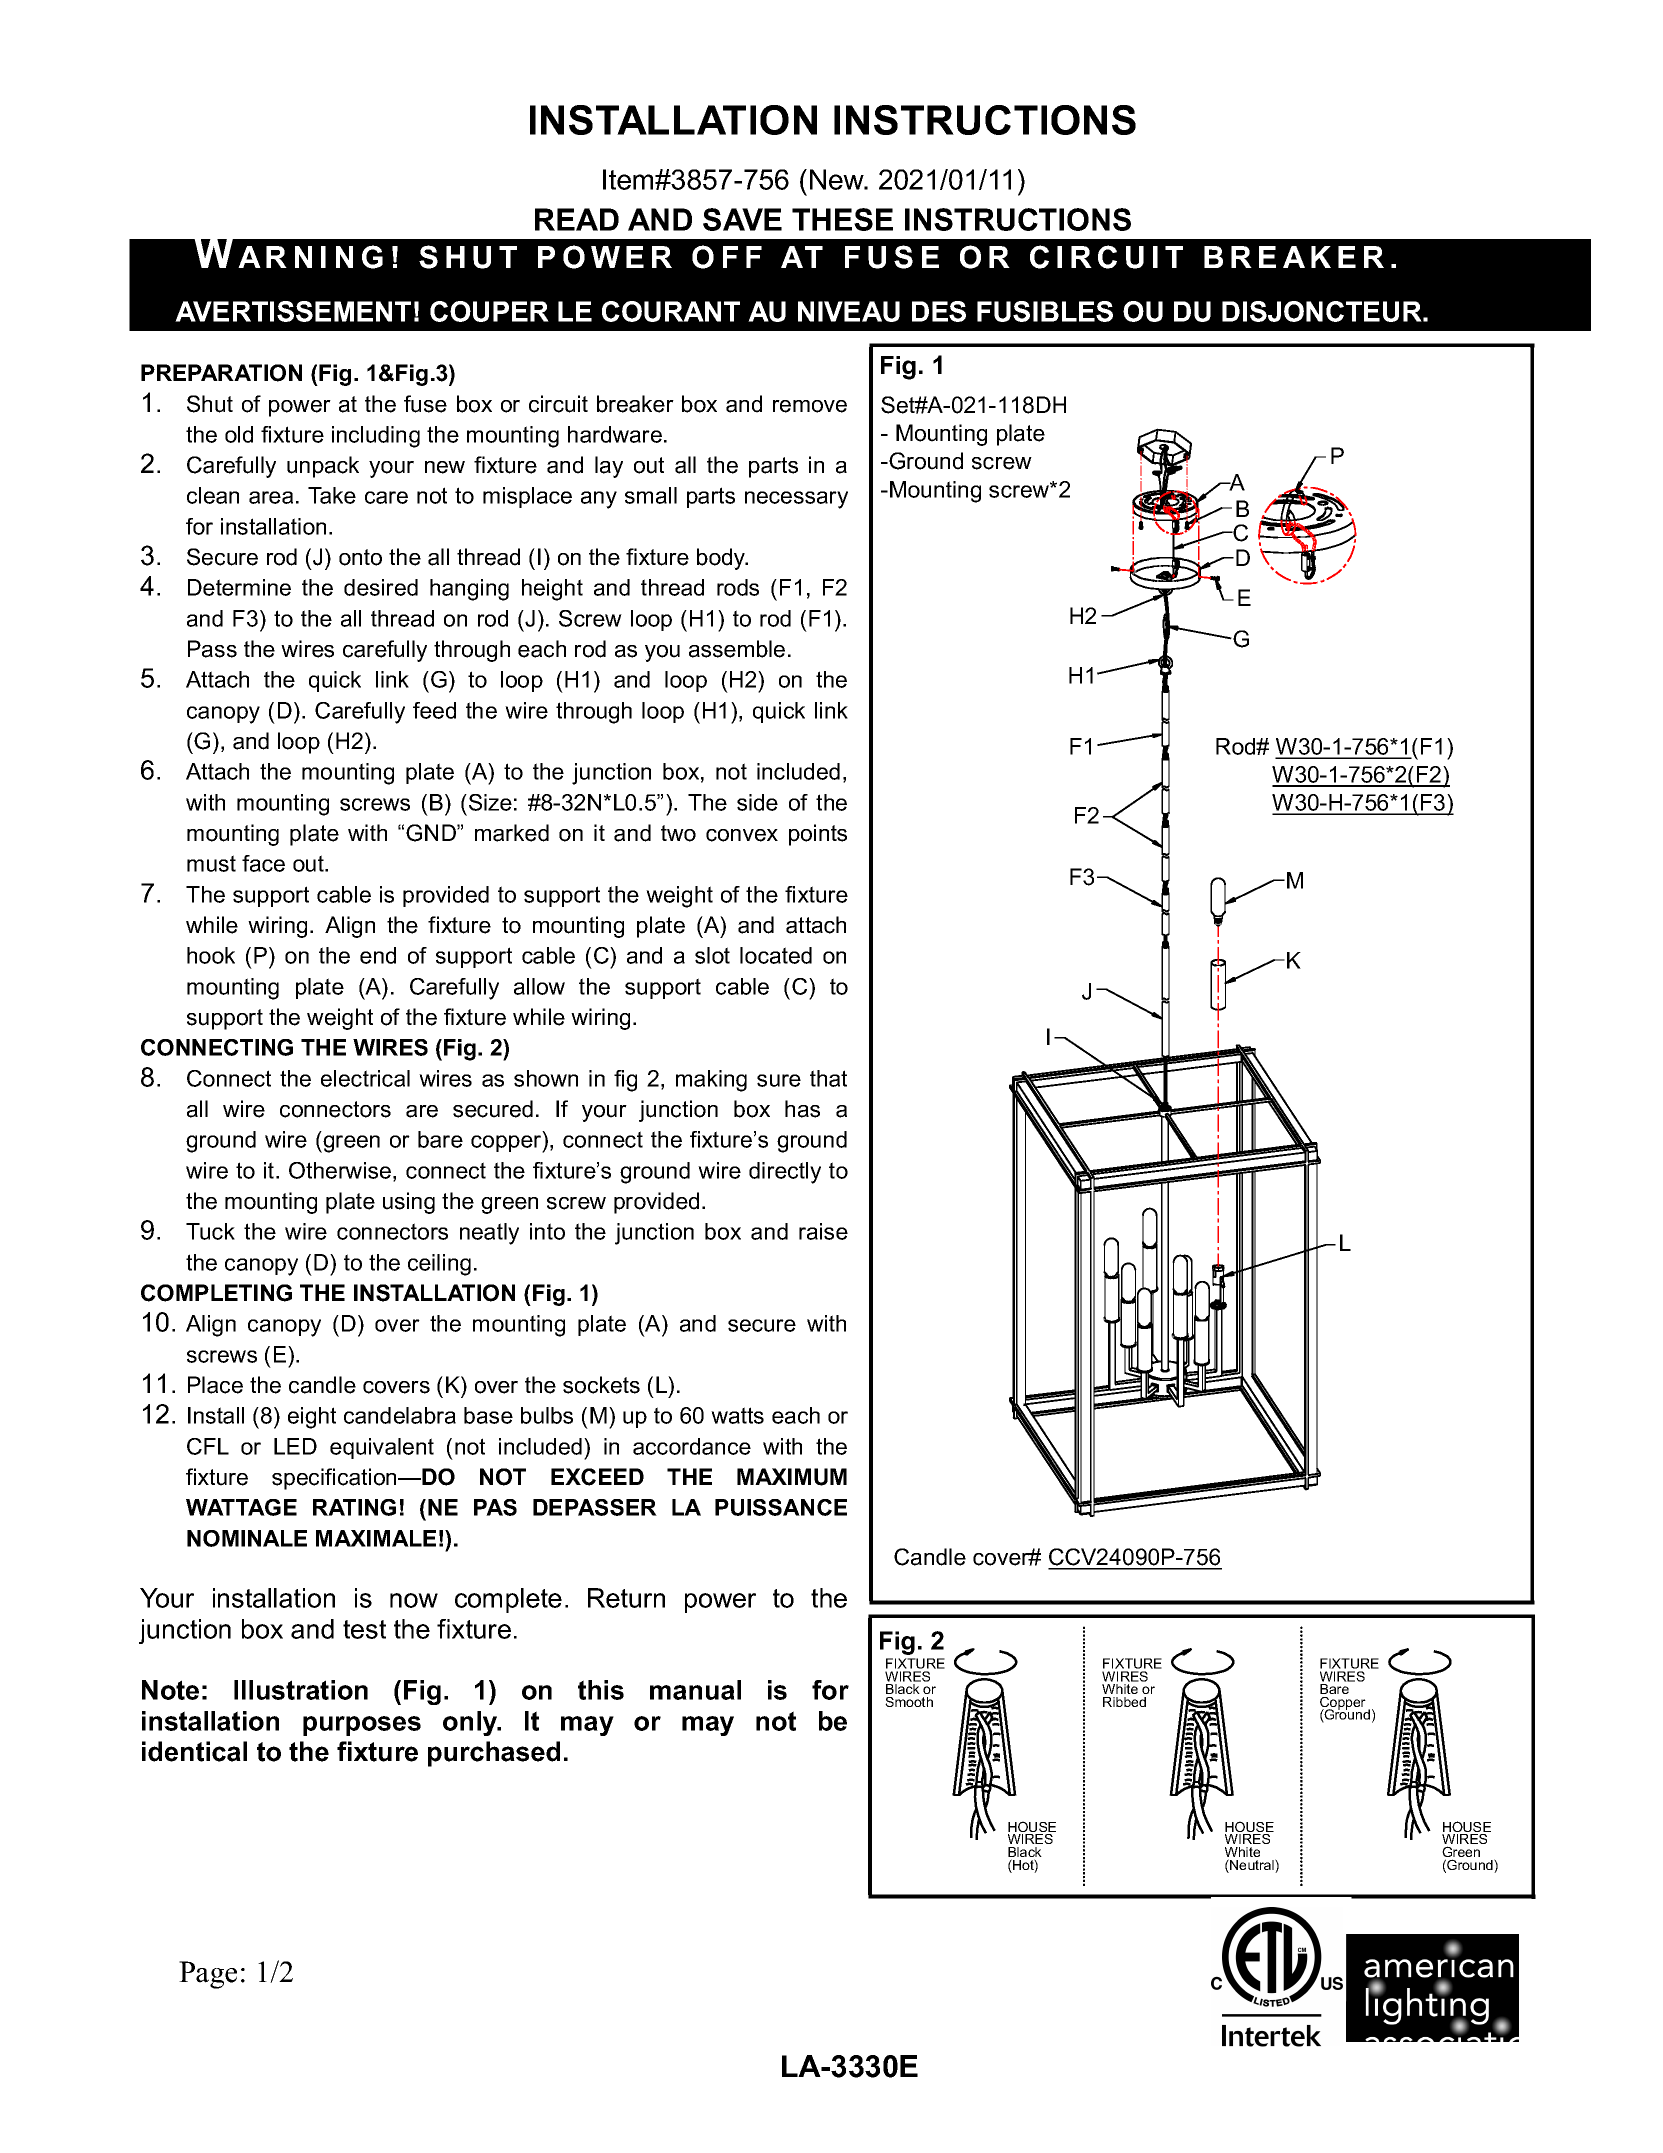 Image resolution: width=1663 pixels, height=2153 pixels. Describe the element at coordinates (909, 1702) in the document. I see `Smooth` at that location.
